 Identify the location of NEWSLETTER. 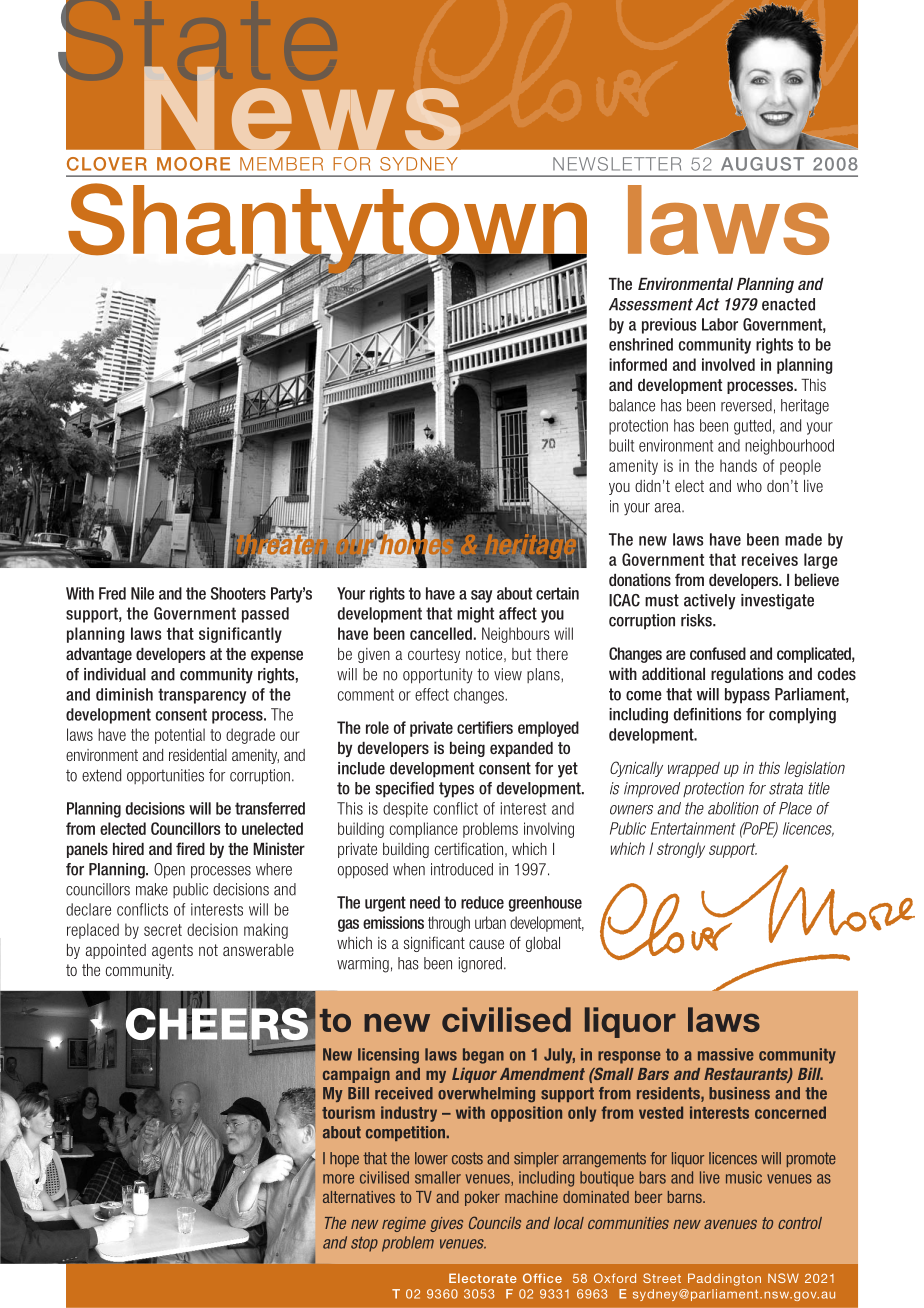
(617, 164).
